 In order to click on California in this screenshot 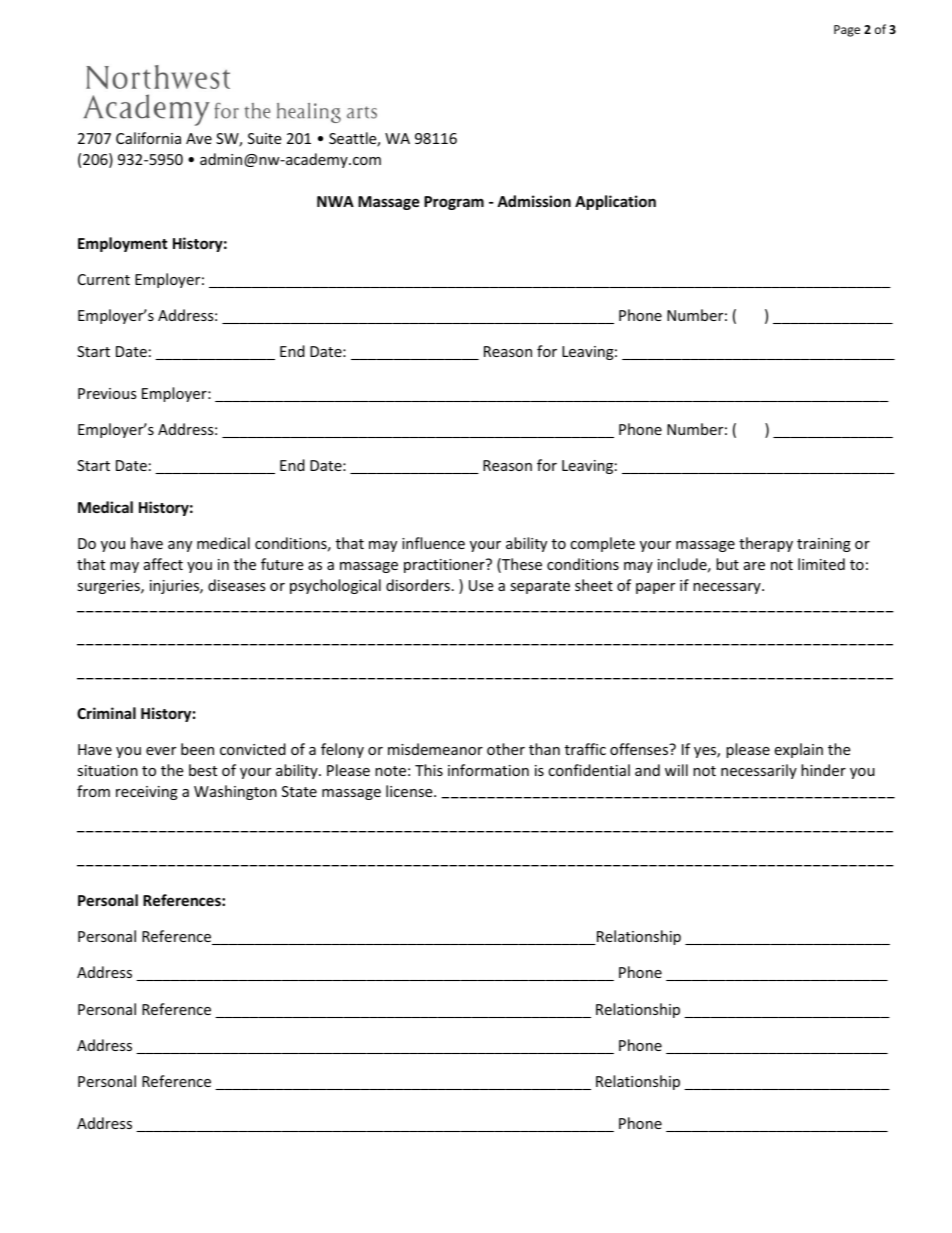, I will do `click(148, 138)`.
